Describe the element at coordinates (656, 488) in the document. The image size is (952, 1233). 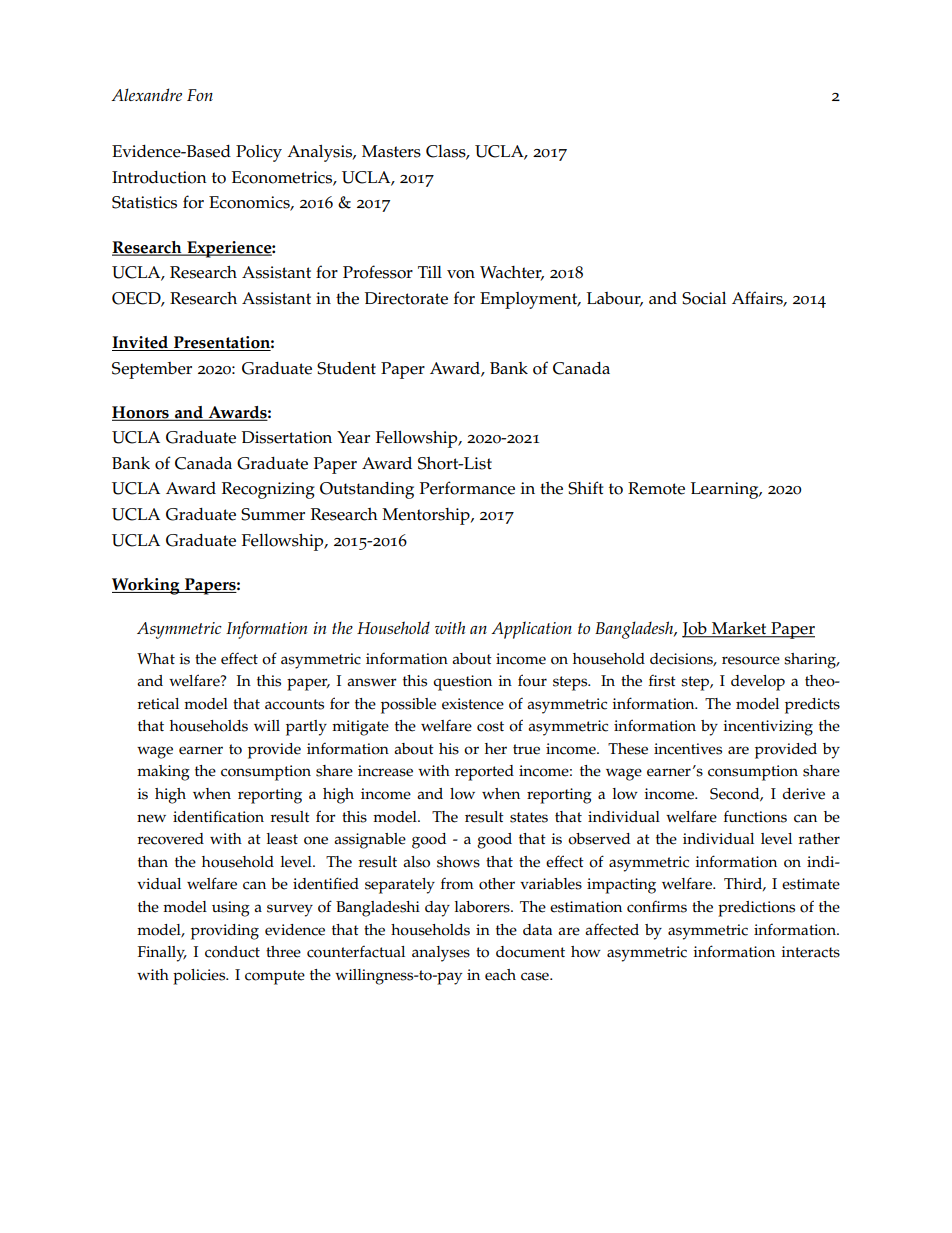
I see `Remote` at that location.
